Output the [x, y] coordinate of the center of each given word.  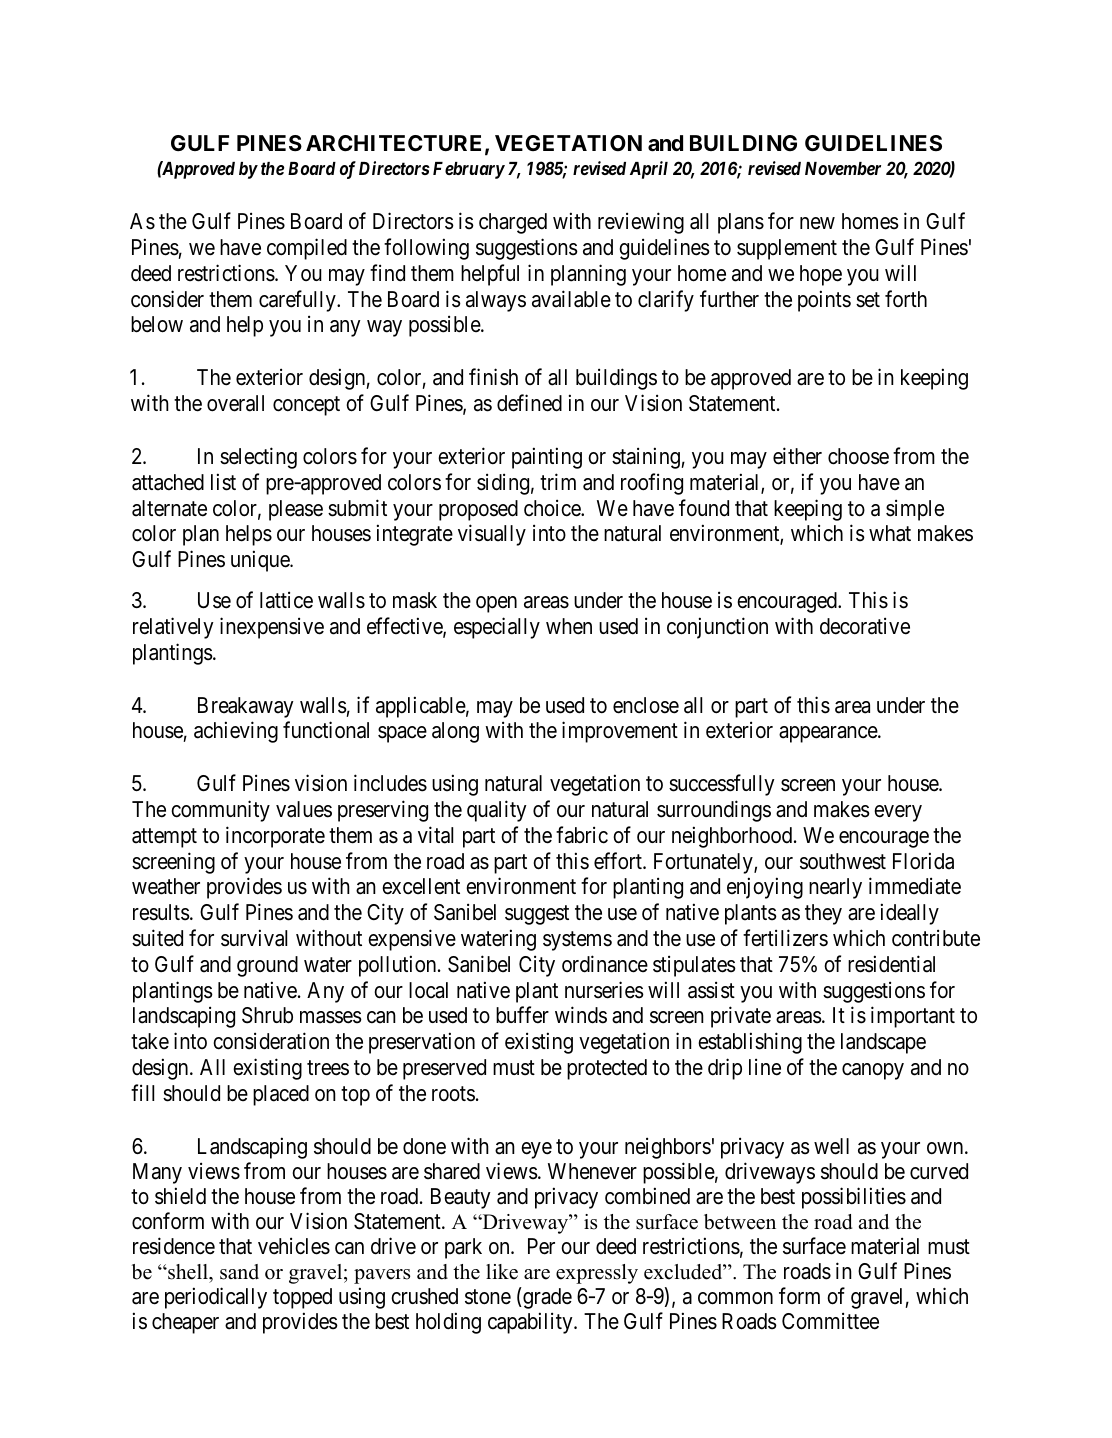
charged [513, 223]
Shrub [267, 1015]
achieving [236, 732]
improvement [620, 732]
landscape [883, 1043]
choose [858, 456]
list [223, 482]
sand [239, 1272]
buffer [522, 1015]
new [817, 223]
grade [546, 1298]
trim [558, 481]
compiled [307, 249]
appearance [829, 734]
